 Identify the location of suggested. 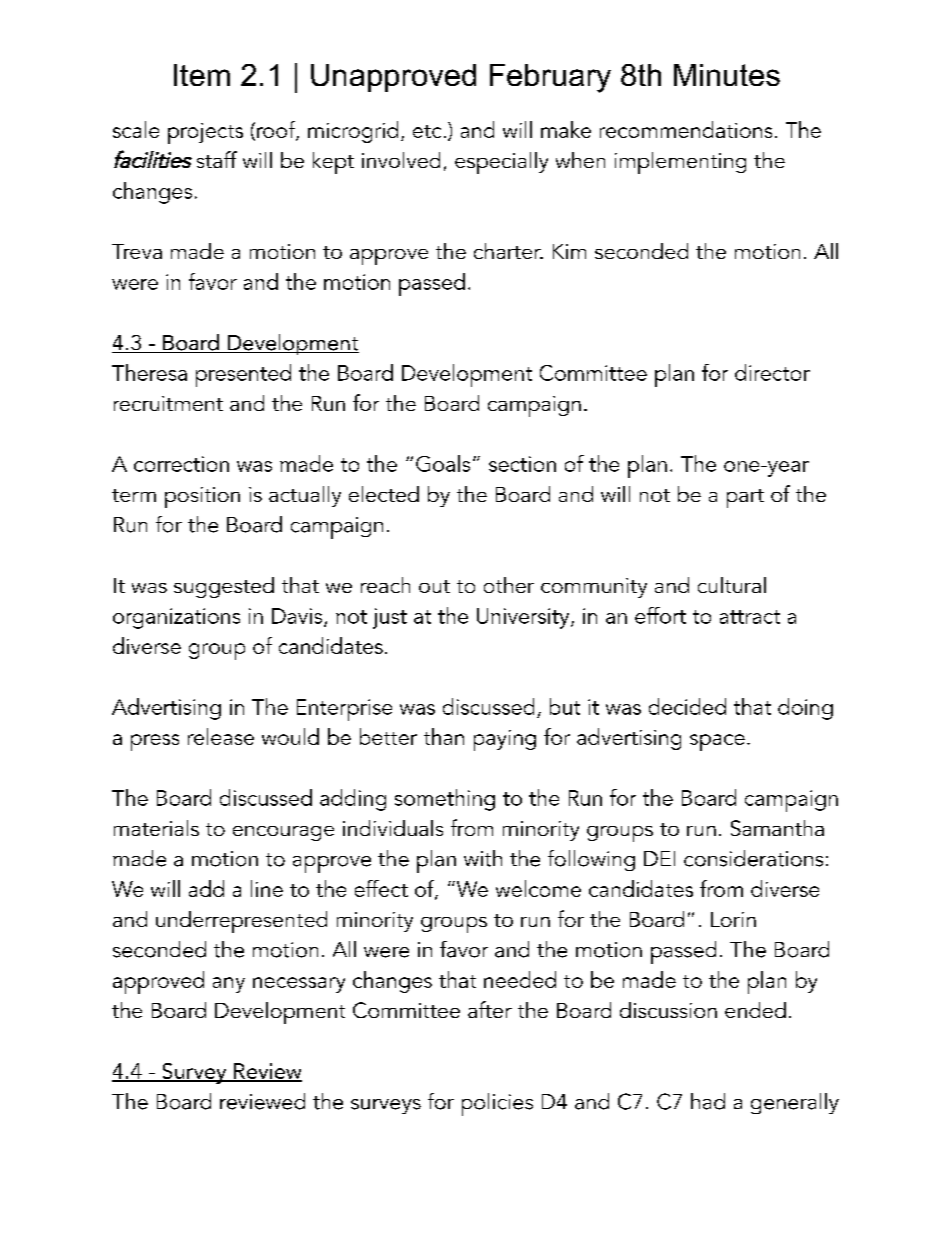
(224, 587).
